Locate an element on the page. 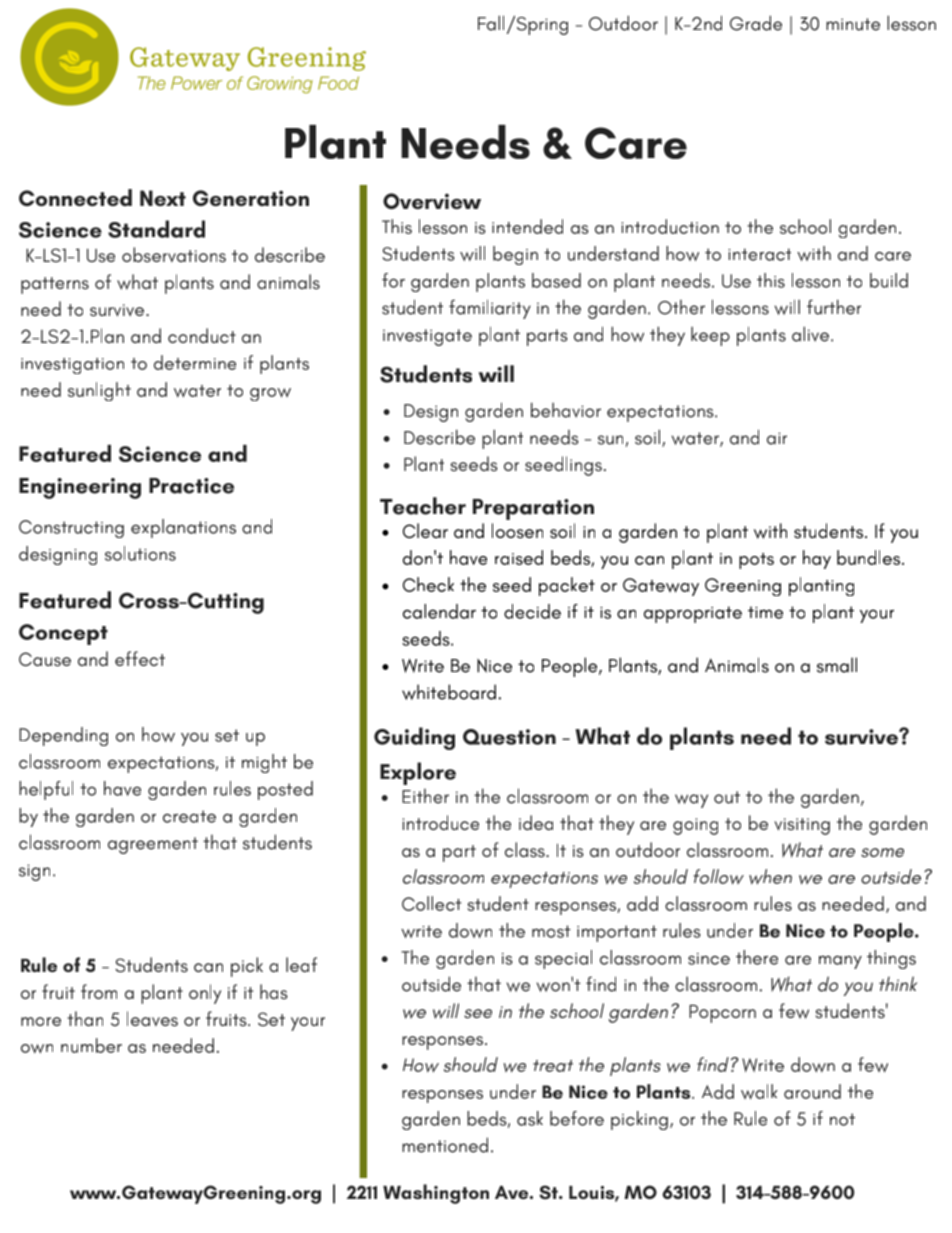 The image size is (952, 1233). mentioned is located at coordinates (445, 1145).
